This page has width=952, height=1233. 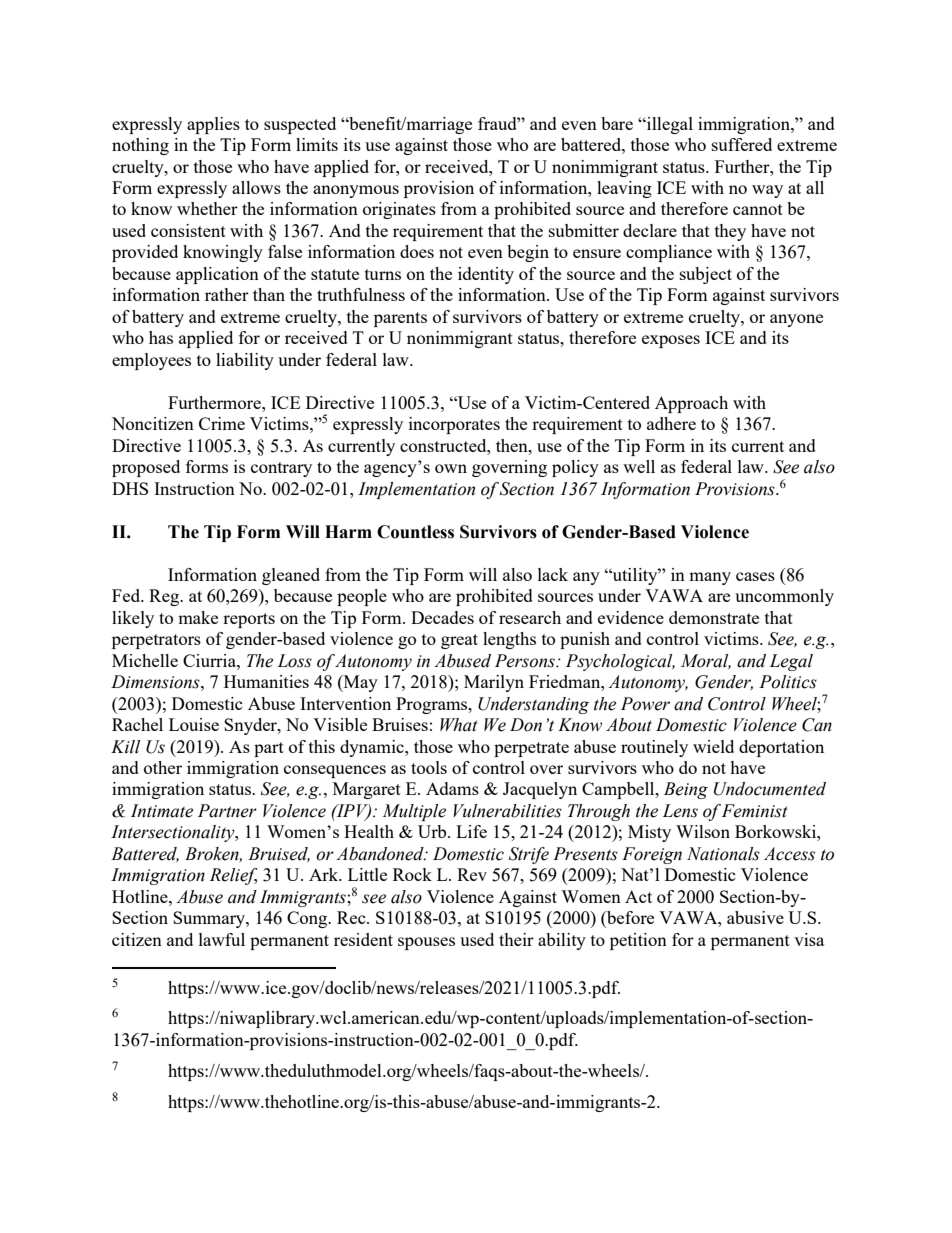 What do you see at coordinates (755, 917) in the page?
I see `abusive` at bounding box center [755, 917].
